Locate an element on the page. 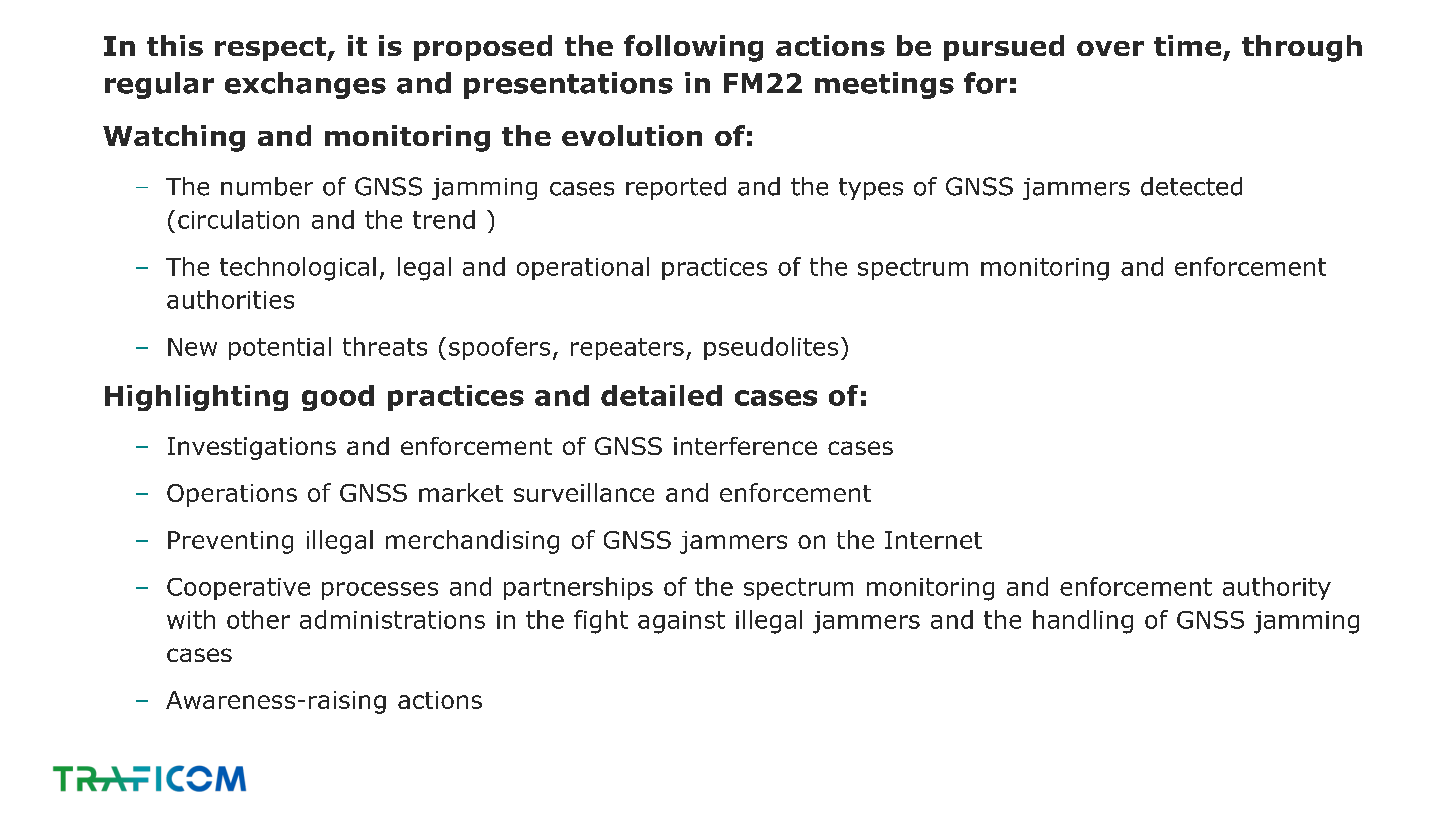  detailed is located at coordinates (661, 395).
